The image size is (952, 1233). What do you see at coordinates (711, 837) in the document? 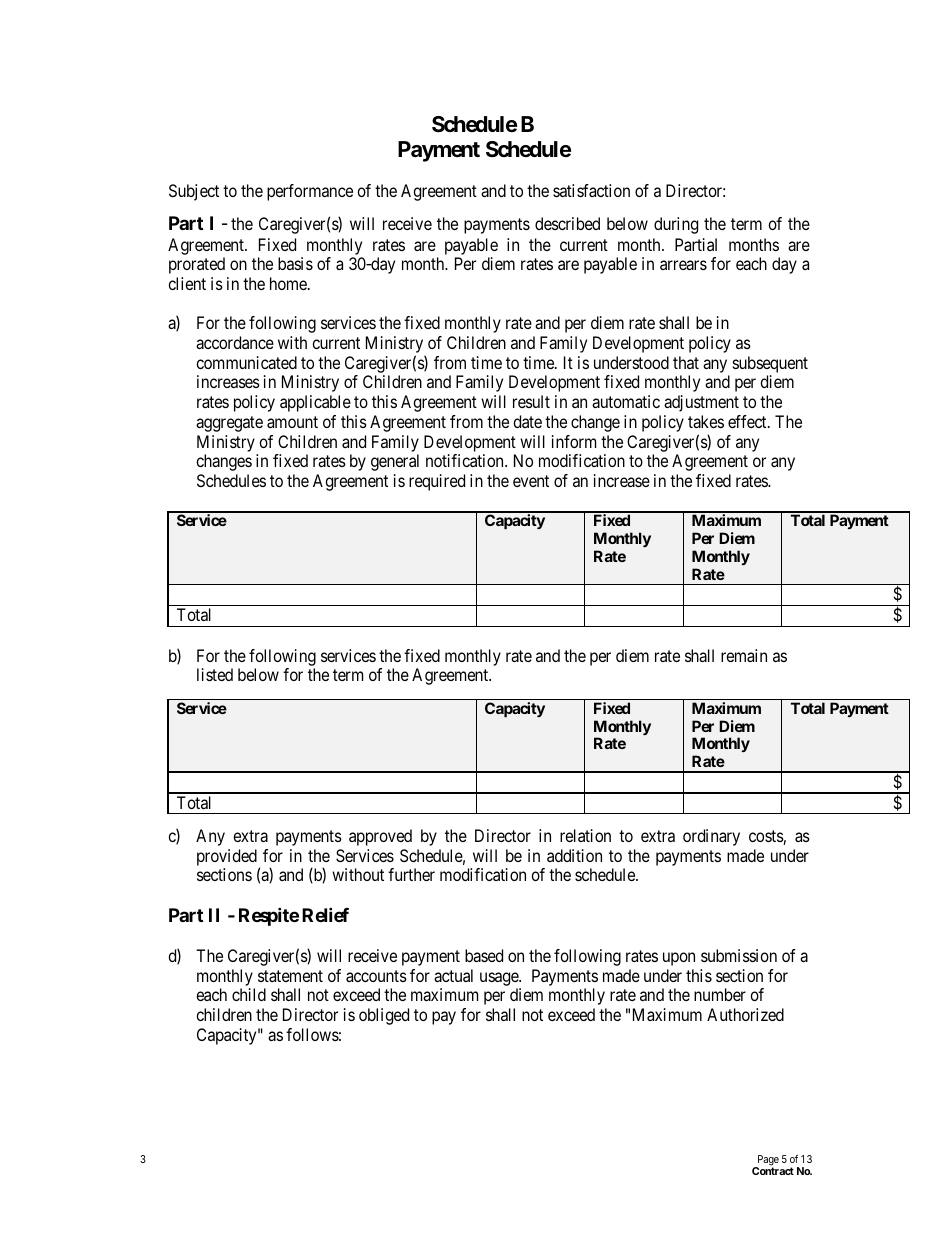
I see `ordinary` at bounding box center [711, 837].
